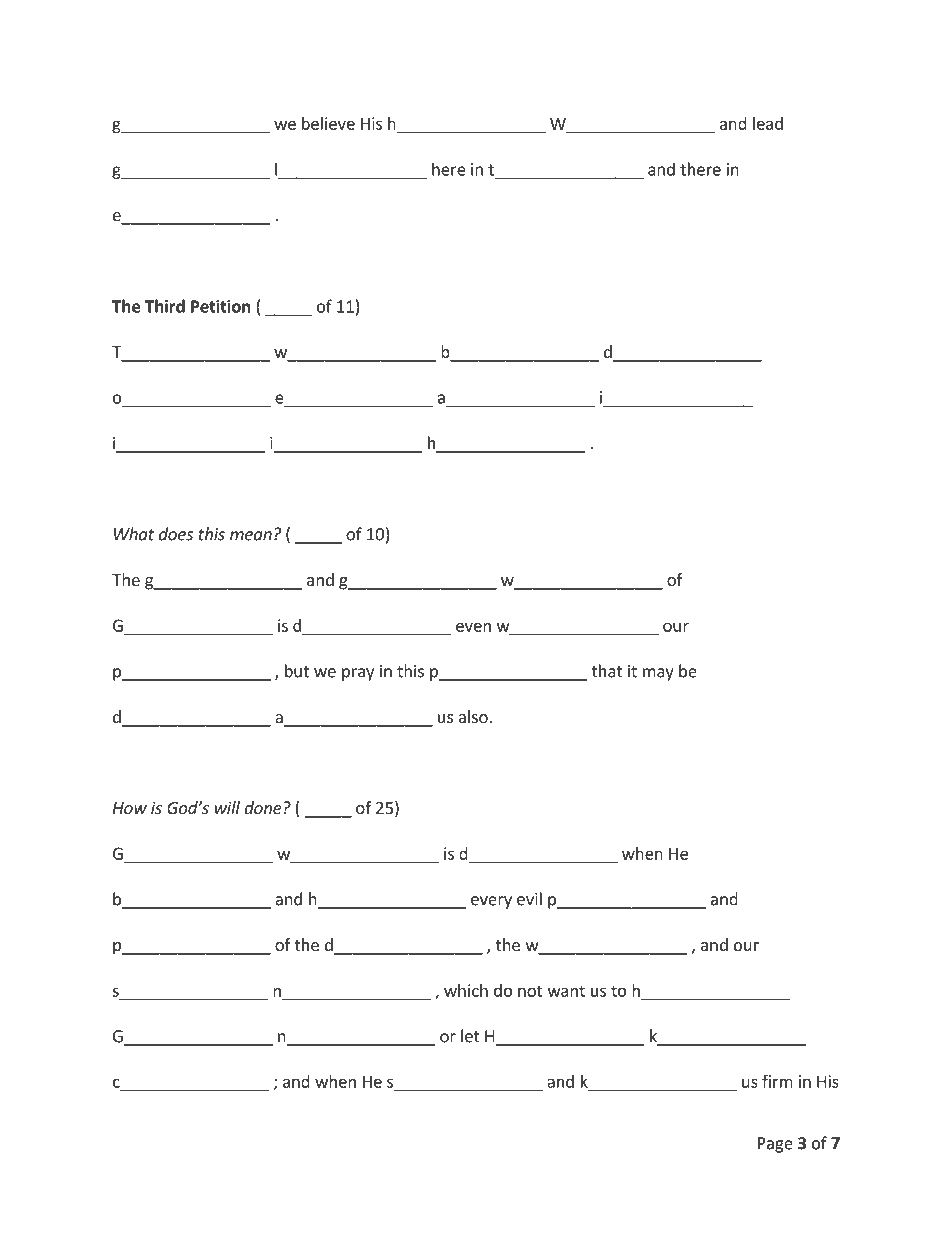 The height and width of the screenshot is (1233, 952). What do you see at coordinates (470, 1036) in the screenshot?
I see `let` at bounding box center [470, 1036].
